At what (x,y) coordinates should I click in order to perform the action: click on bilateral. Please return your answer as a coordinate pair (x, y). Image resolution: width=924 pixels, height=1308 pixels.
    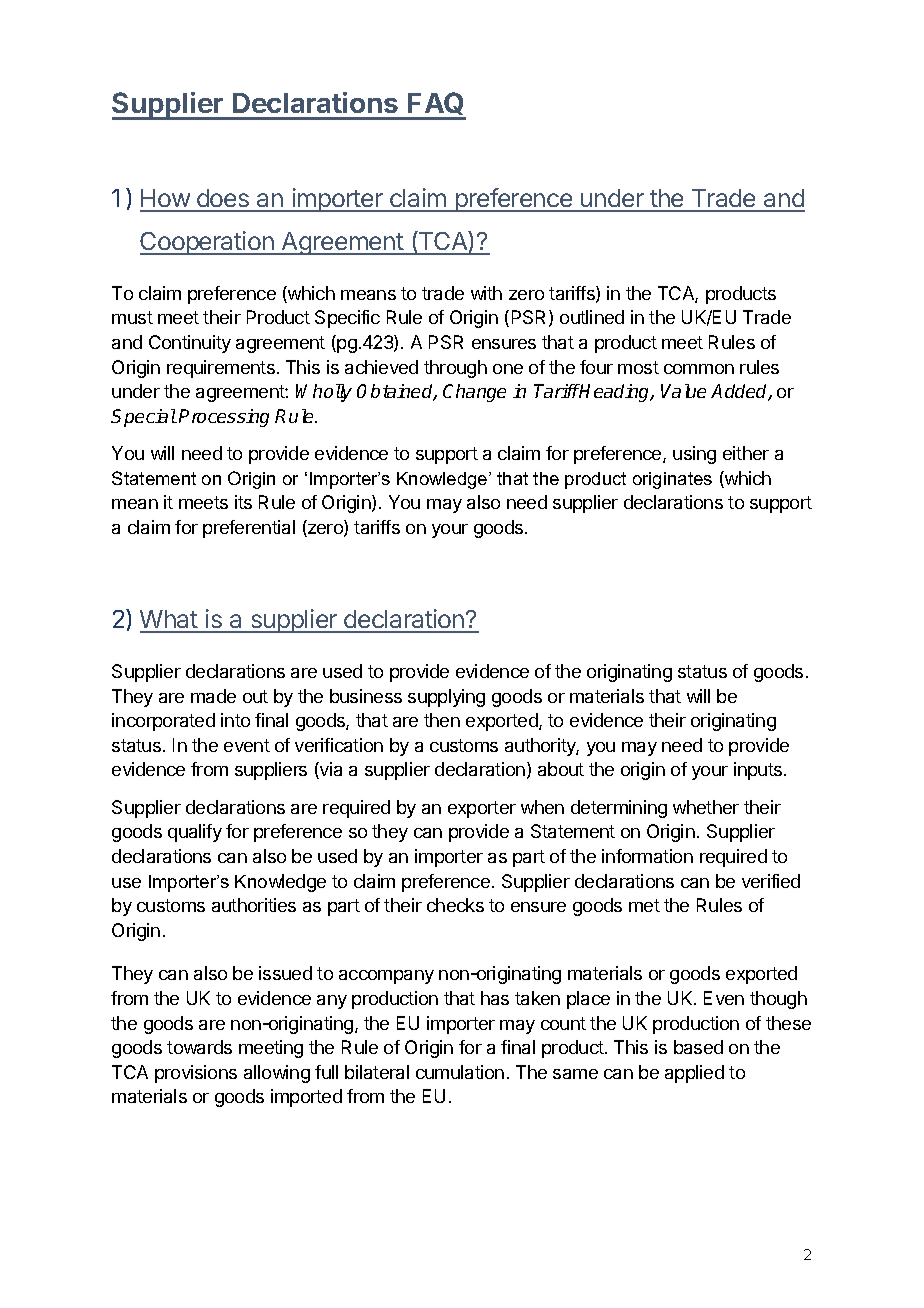
    Looking at the image, I should click on (377, 1072).
